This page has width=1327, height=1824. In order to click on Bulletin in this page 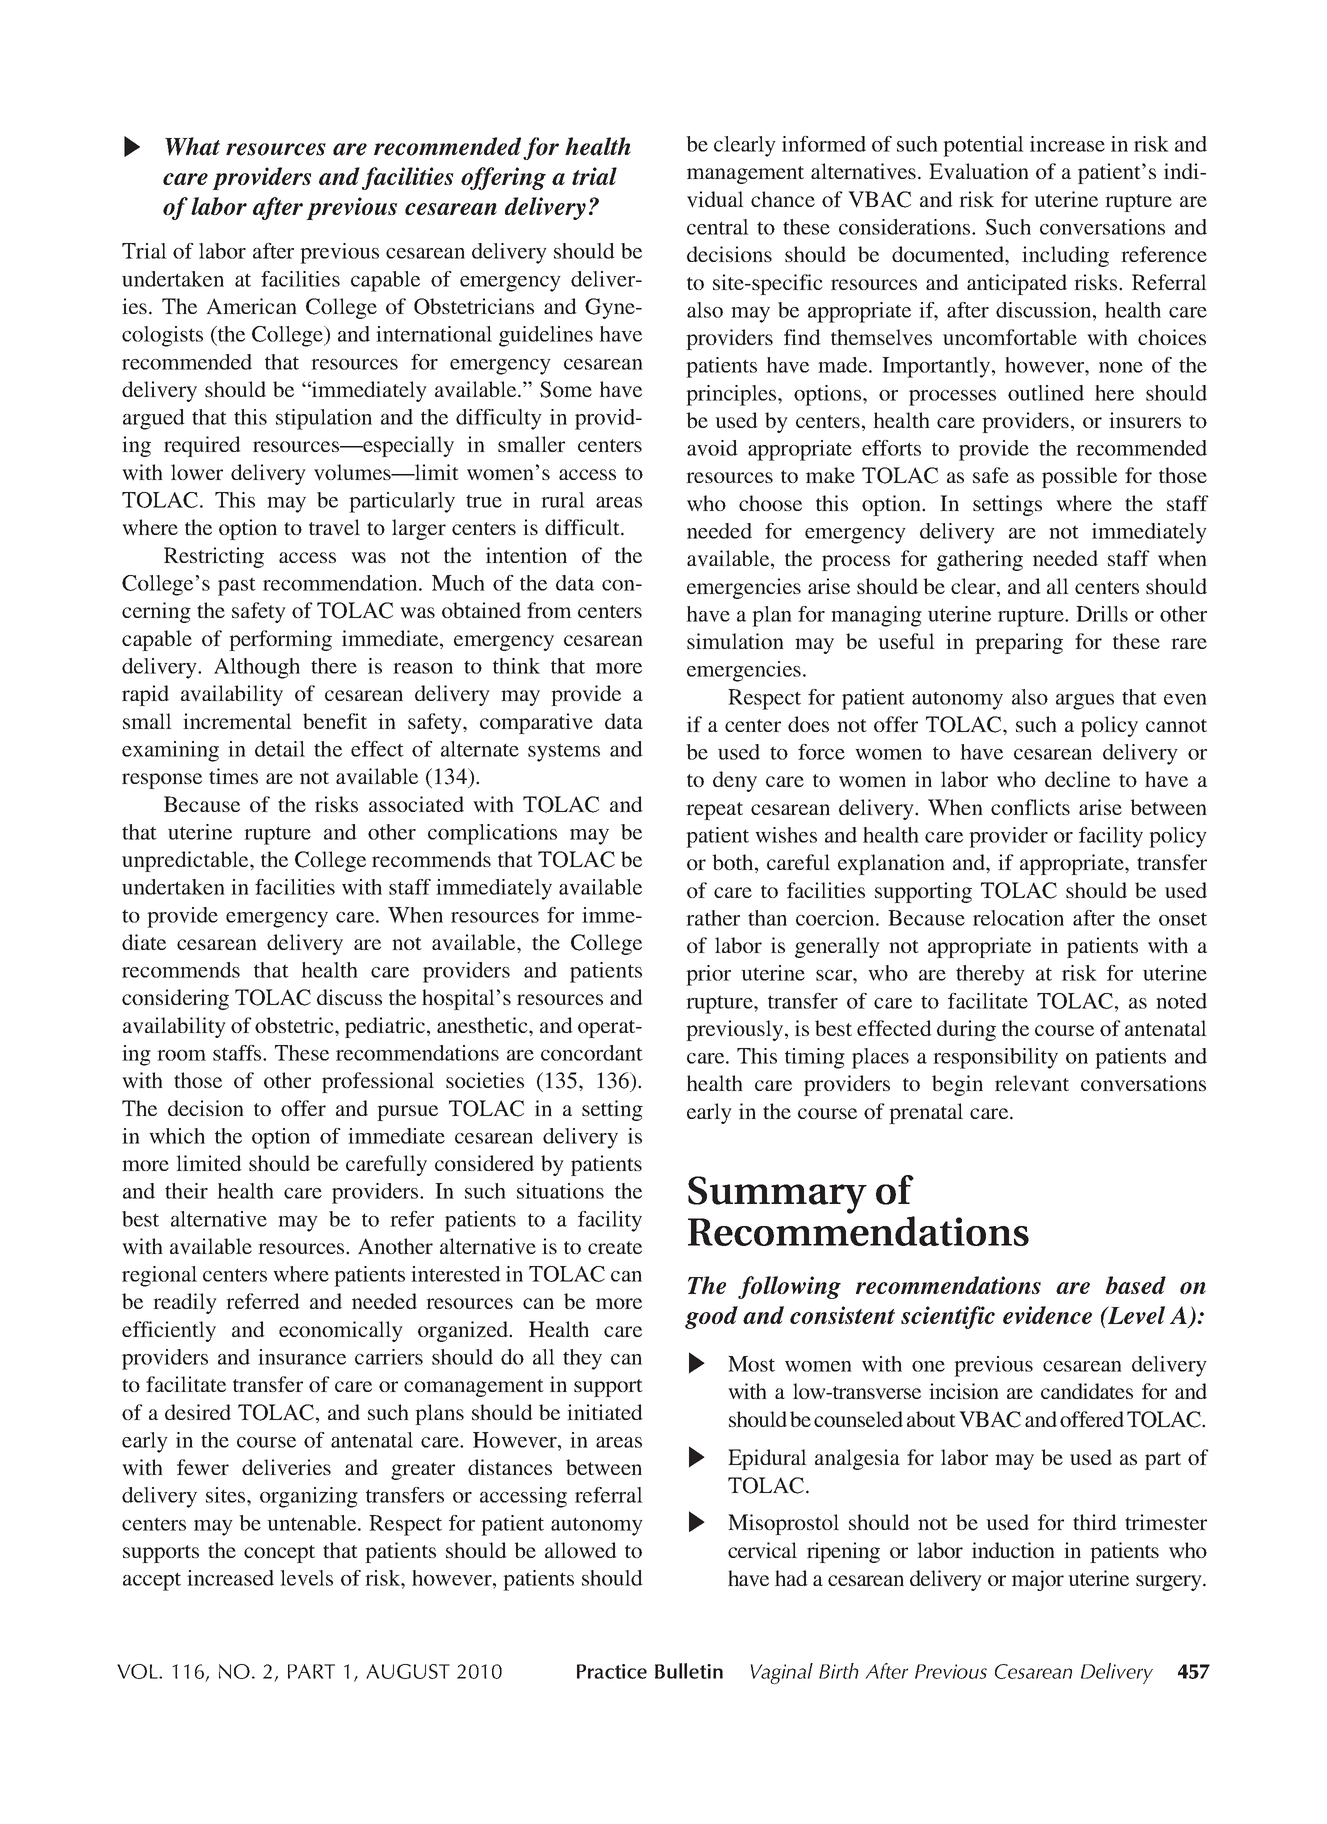, I will do `click(689, 1671)`.
